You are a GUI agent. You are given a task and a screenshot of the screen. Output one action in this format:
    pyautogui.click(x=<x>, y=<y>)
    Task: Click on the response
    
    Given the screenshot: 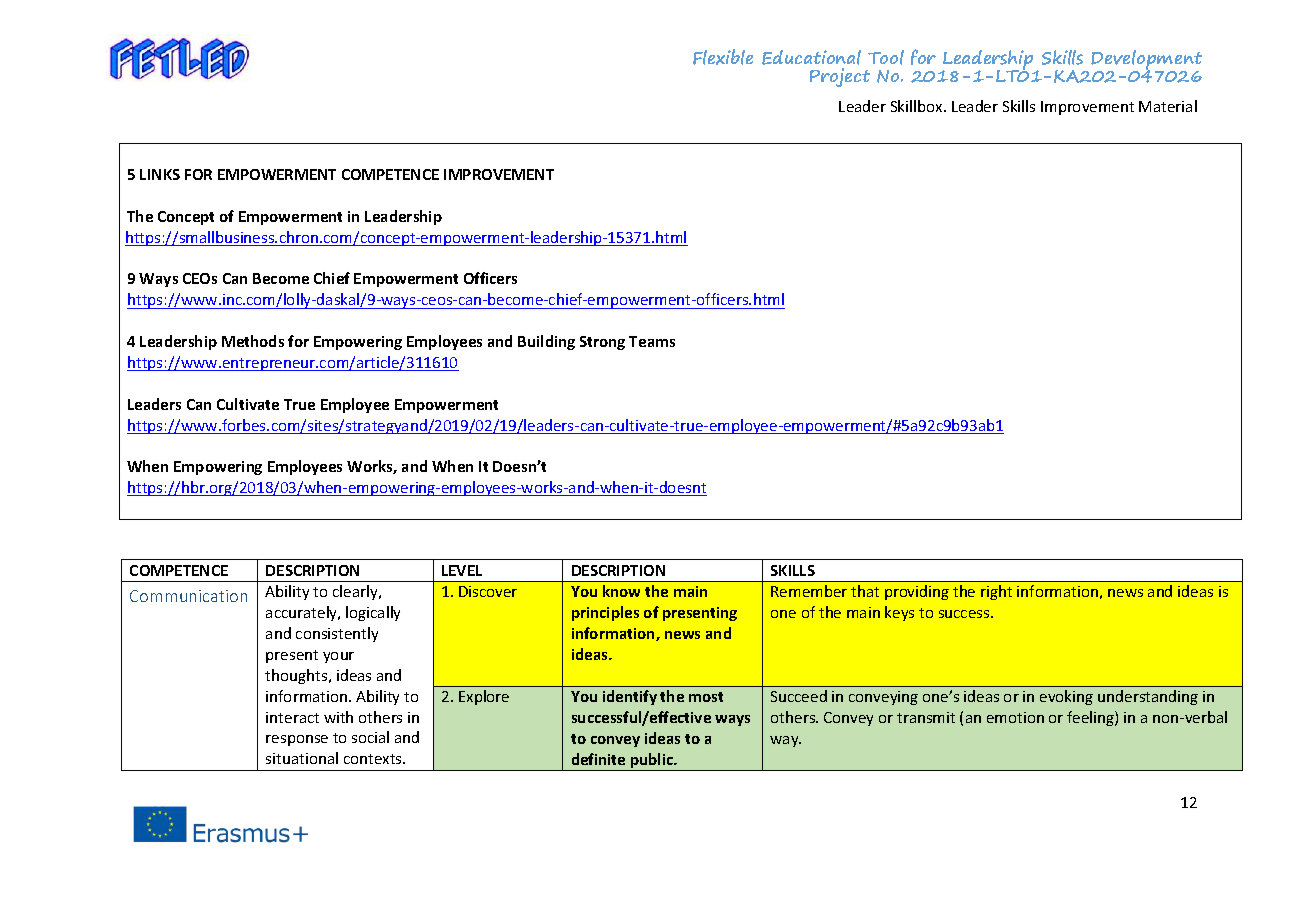 What is the action you would take?
    pyautogui.click(x=297, y=740)
